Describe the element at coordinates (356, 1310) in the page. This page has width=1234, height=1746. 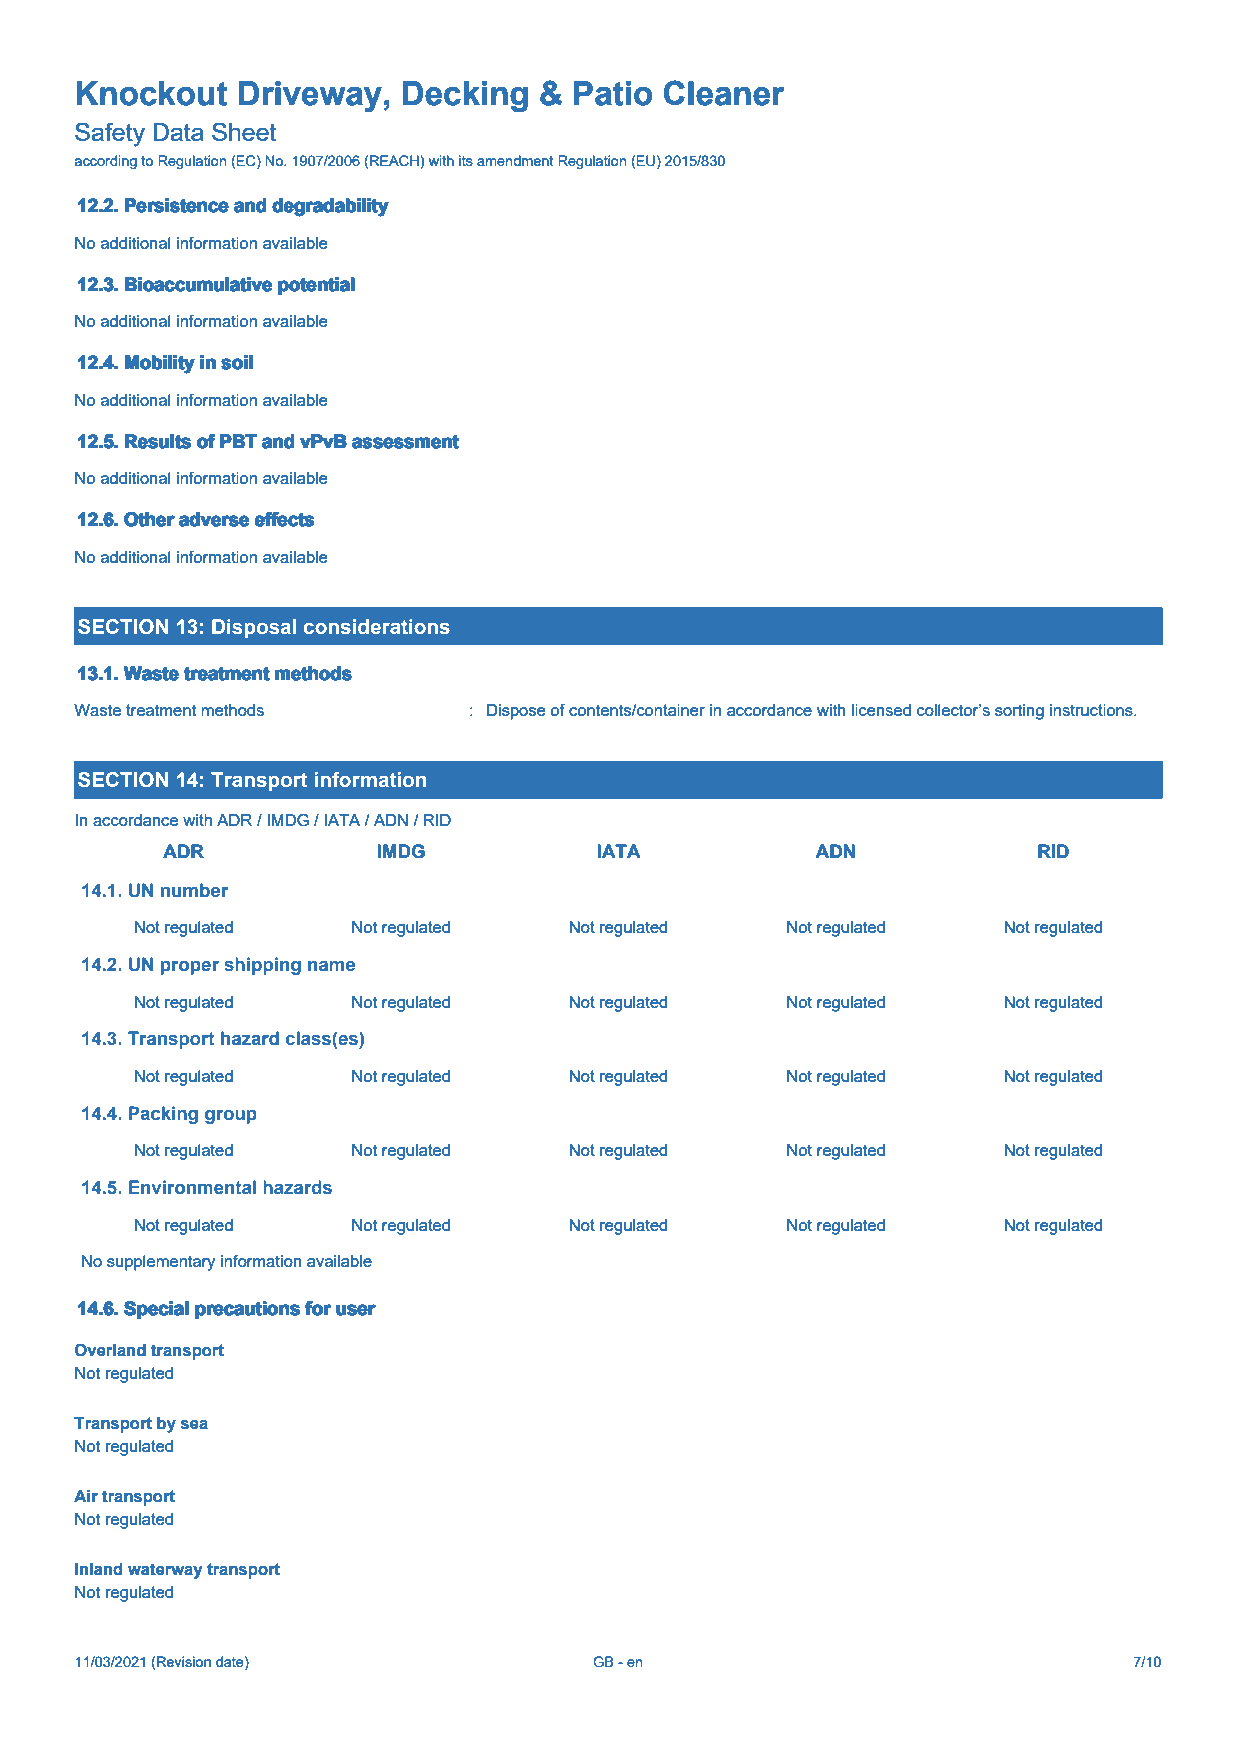
I see `user` at that location.
